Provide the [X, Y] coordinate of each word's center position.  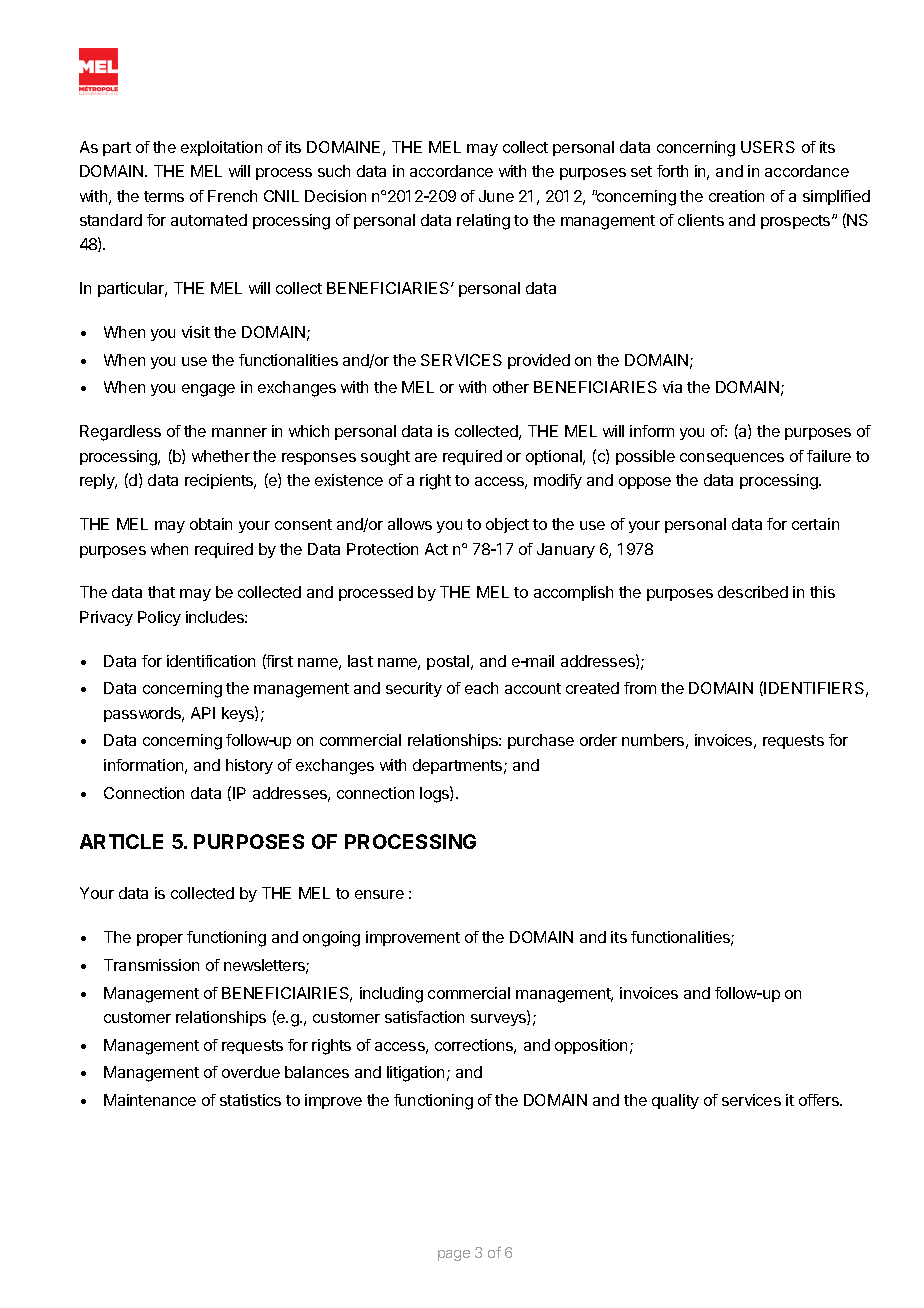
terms [164, 196]
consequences [732, 459]
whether [221, 456]
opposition [591, 1046]
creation [736, 196]
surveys [499, 1020]
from [640, 688]
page [454, 1255]
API [203, 713]
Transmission [151, 965]
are [426, 457]
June [496, 196]
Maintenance [150, 1100]
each [481, 688]
